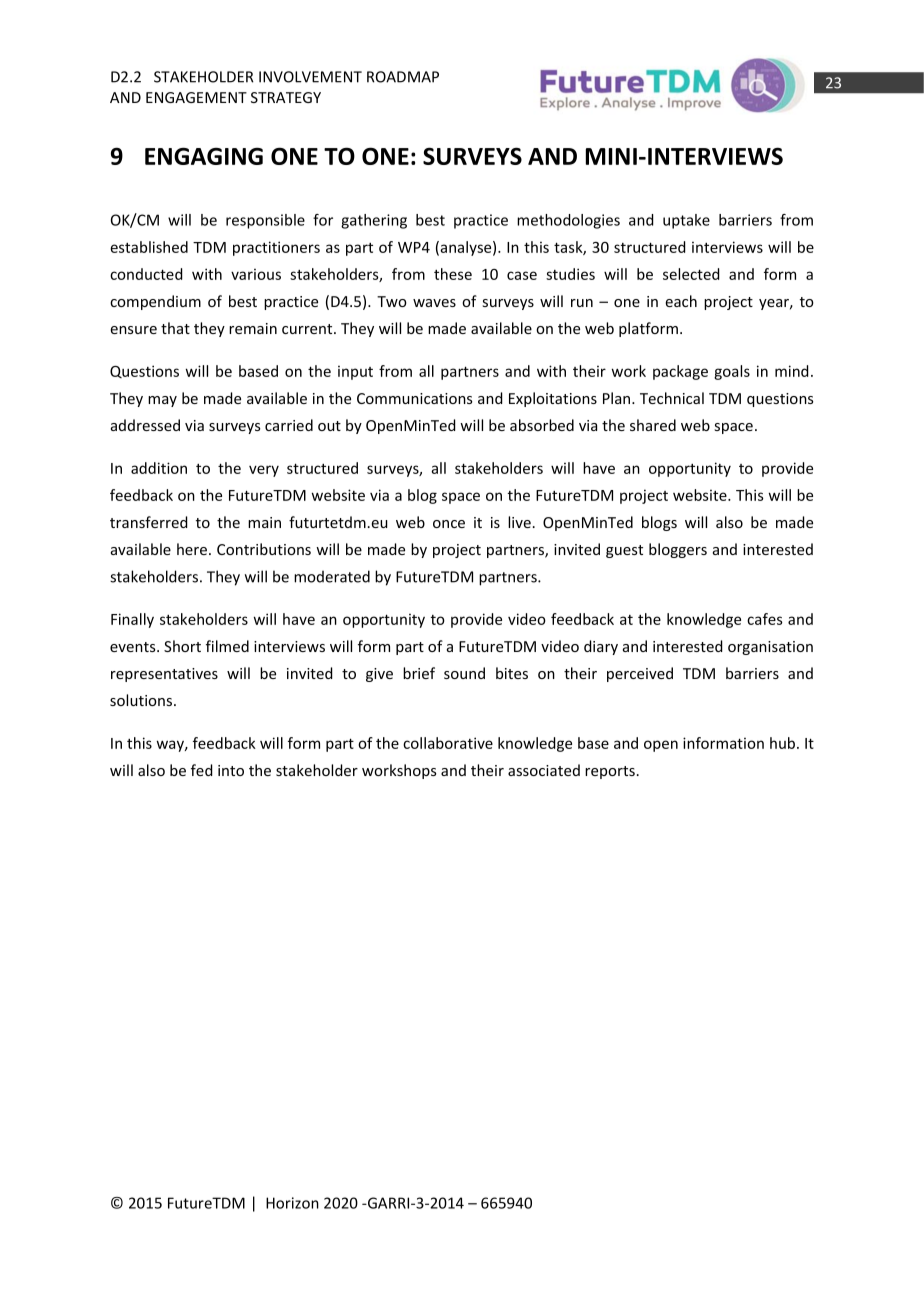  Describe the element at coordinates (202, 770) in the image. I see `fed` at that location.
